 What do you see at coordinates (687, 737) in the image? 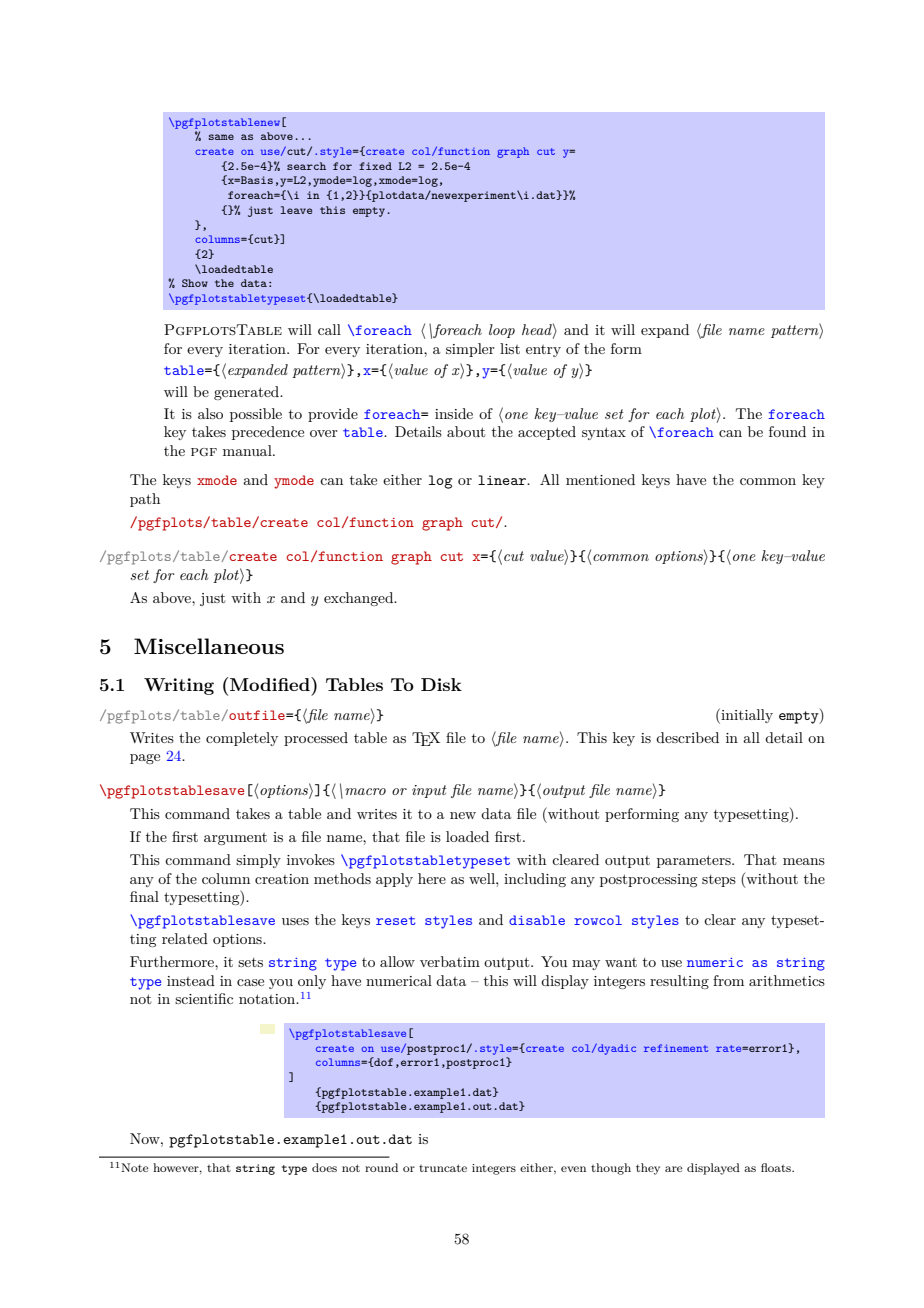
I see `described` at bounding box center [687, 737].
